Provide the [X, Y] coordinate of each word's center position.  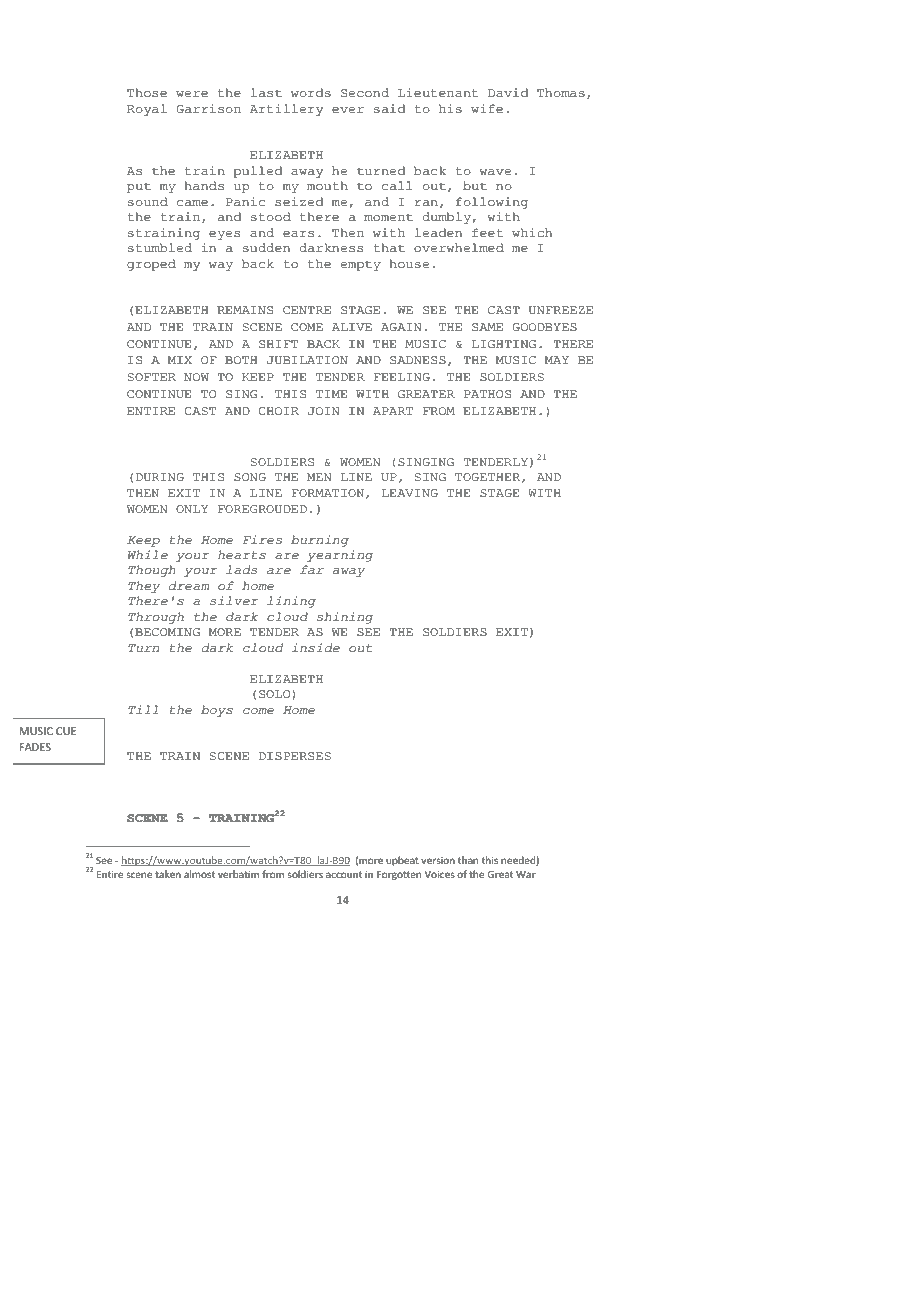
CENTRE [307, 310]
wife [487, 109]
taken [168, 874]
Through [156, 618]
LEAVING [410, 493]
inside [316, 648]
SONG [250, 477]
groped [151, 265]
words [311, 93]
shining [344, 618]
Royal [147, 110]
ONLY [192, 509]
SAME [487, 327]
